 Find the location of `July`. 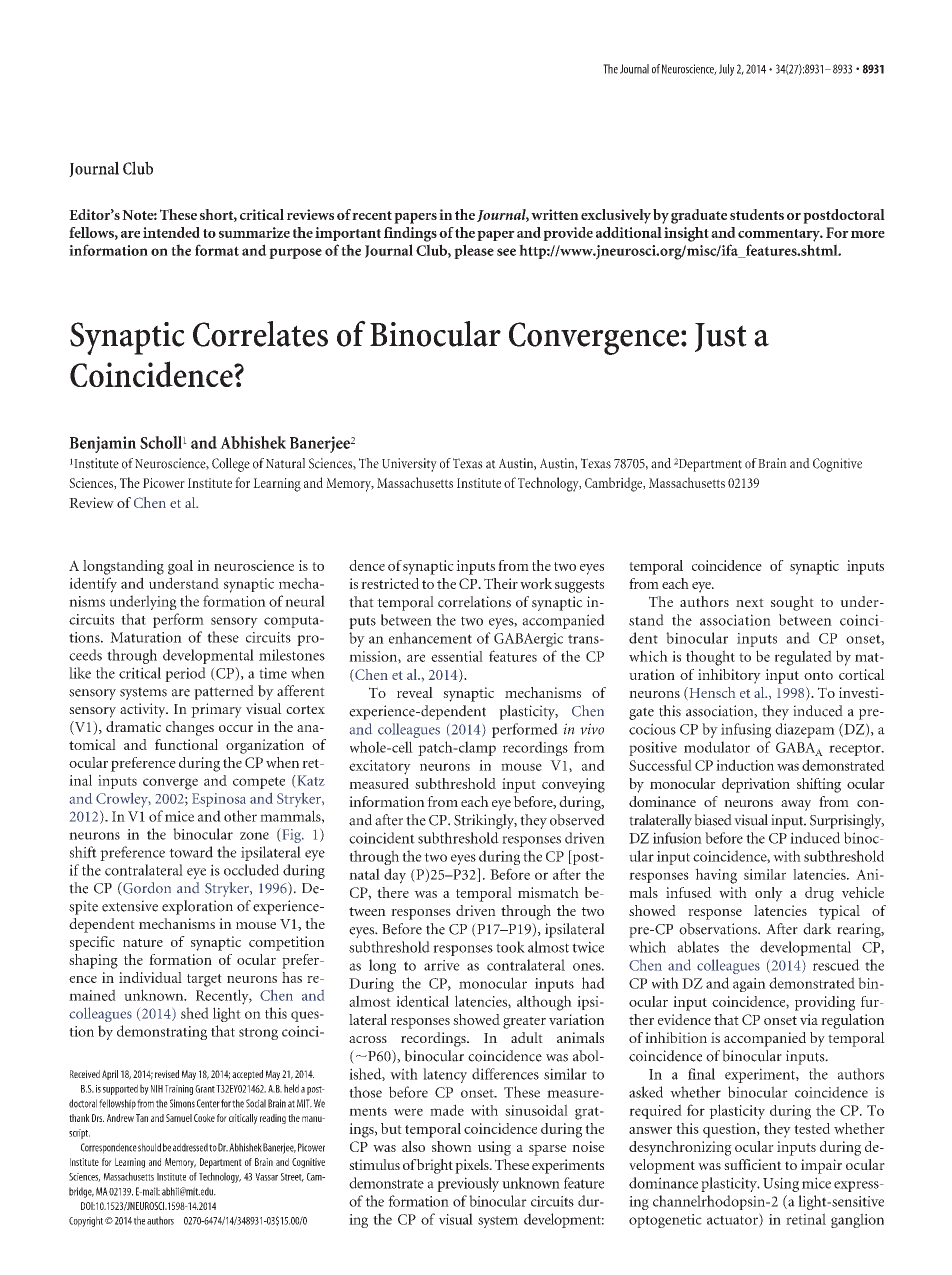

July is located at coordinates (726, 70).
